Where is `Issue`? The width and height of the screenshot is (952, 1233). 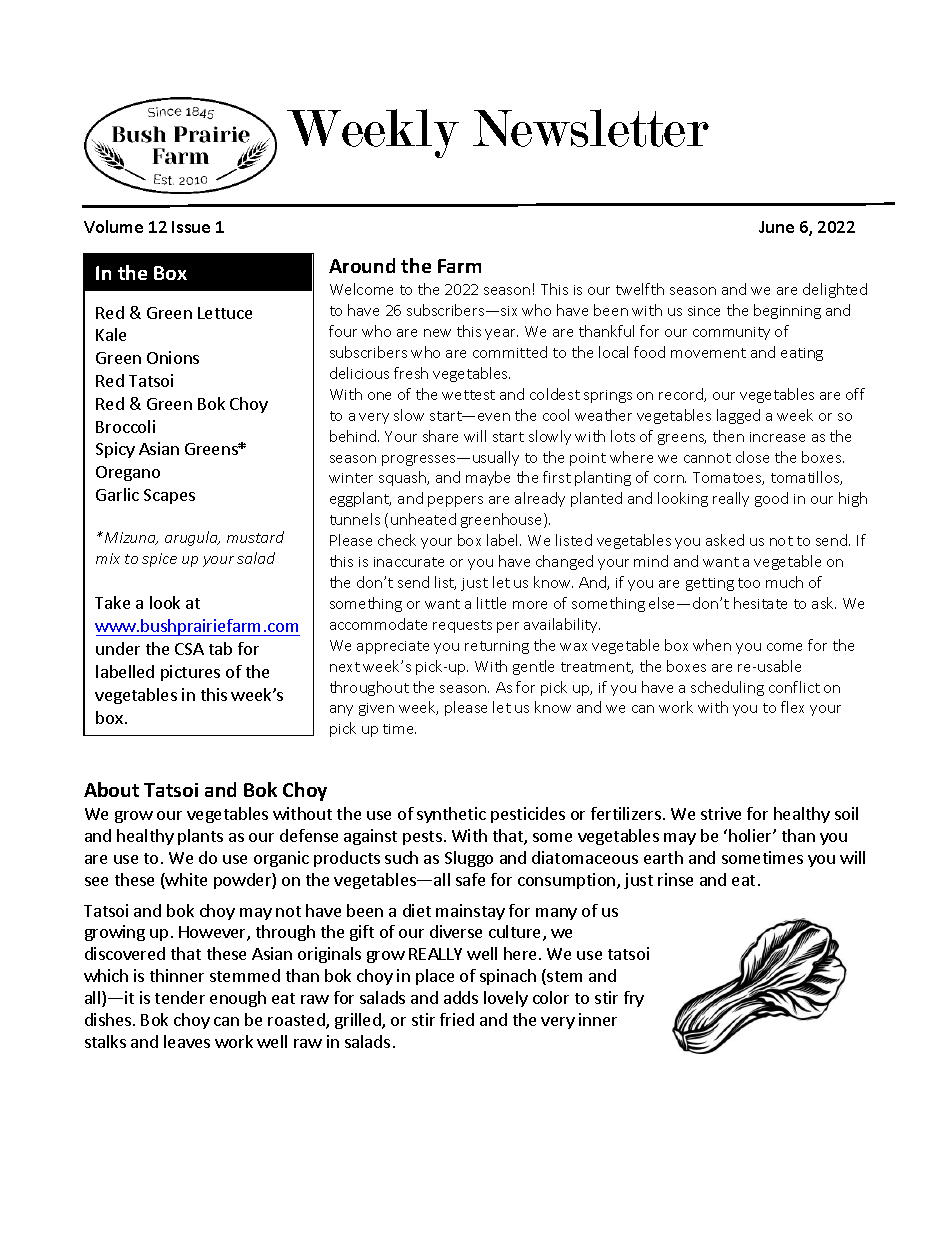 Issue is located at coordinates (191, 227).
